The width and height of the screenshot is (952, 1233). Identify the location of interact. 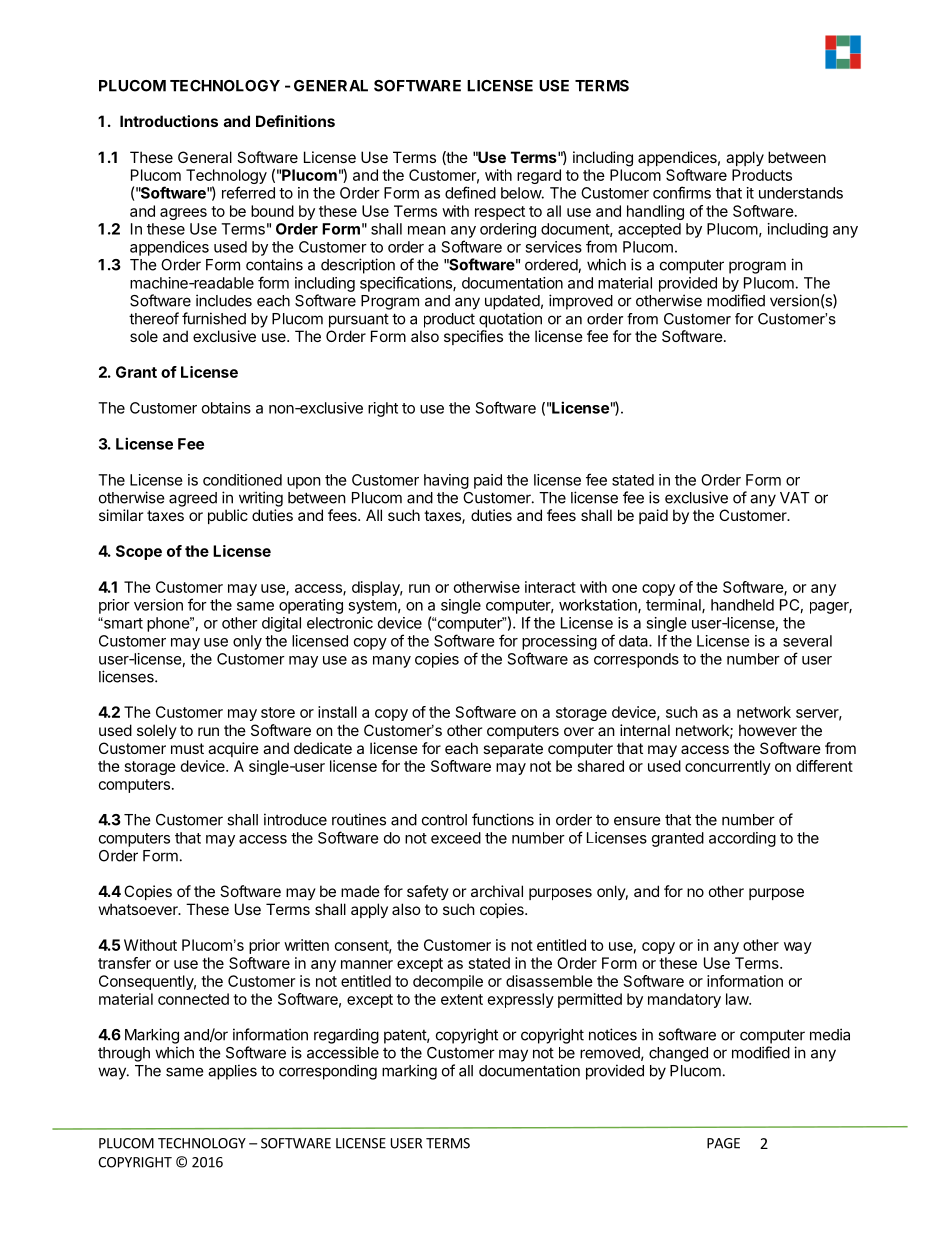
(550, 587).
